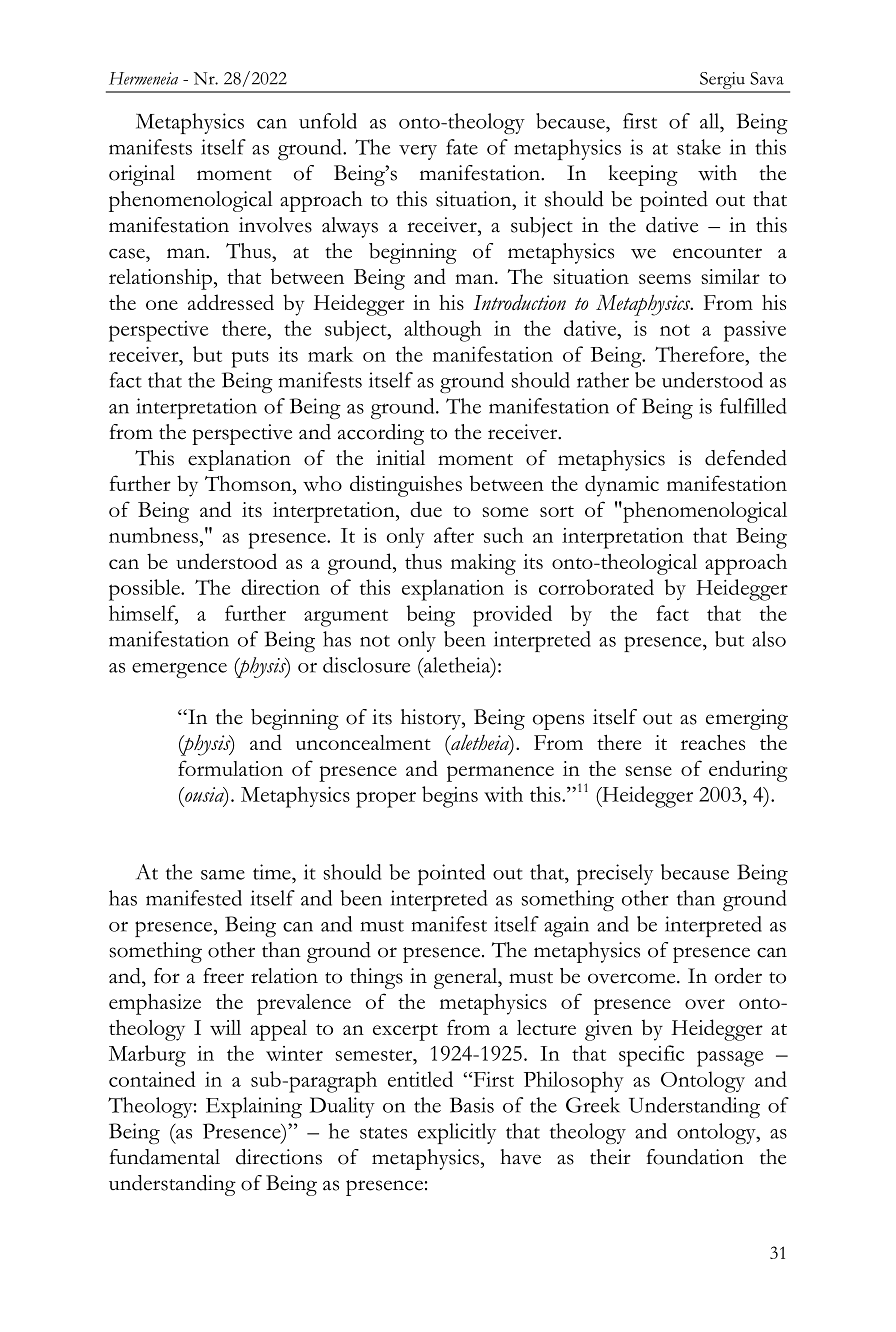 This screenshot has height=1332, width=896. I want to click on puts, so click(250, 359).
